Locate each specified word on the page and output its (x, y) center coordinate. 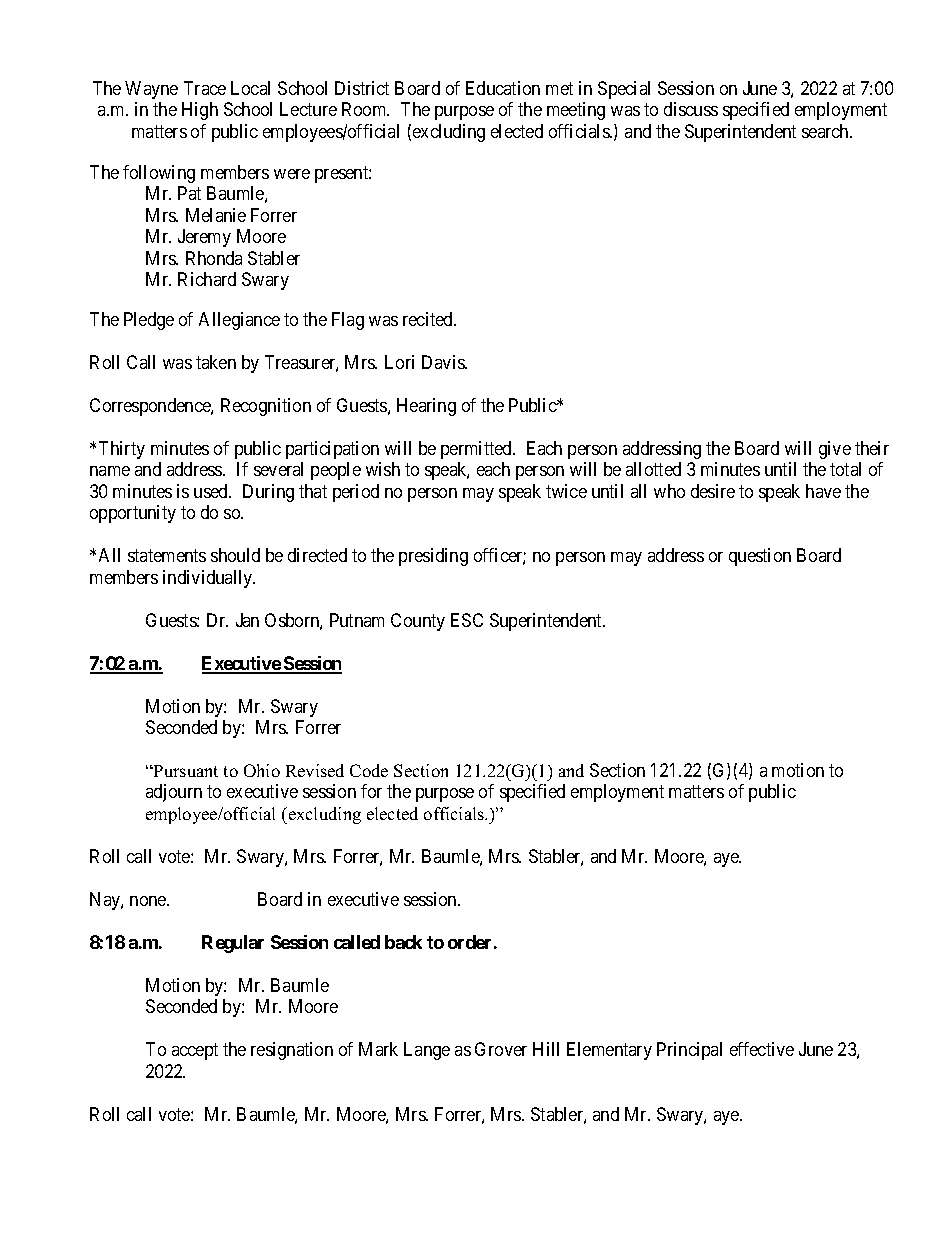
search (826, 131)
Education (503, 88)
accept (195, 1052)
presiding (433, 557)
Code (369, 770)
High (200, 111)
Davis (444, 362)
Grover (501, 1049)
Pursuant (185, 771)
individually (209, 579)
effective (762, 1049)
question (760, 557)
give (835, 450)
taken (216, 362)
